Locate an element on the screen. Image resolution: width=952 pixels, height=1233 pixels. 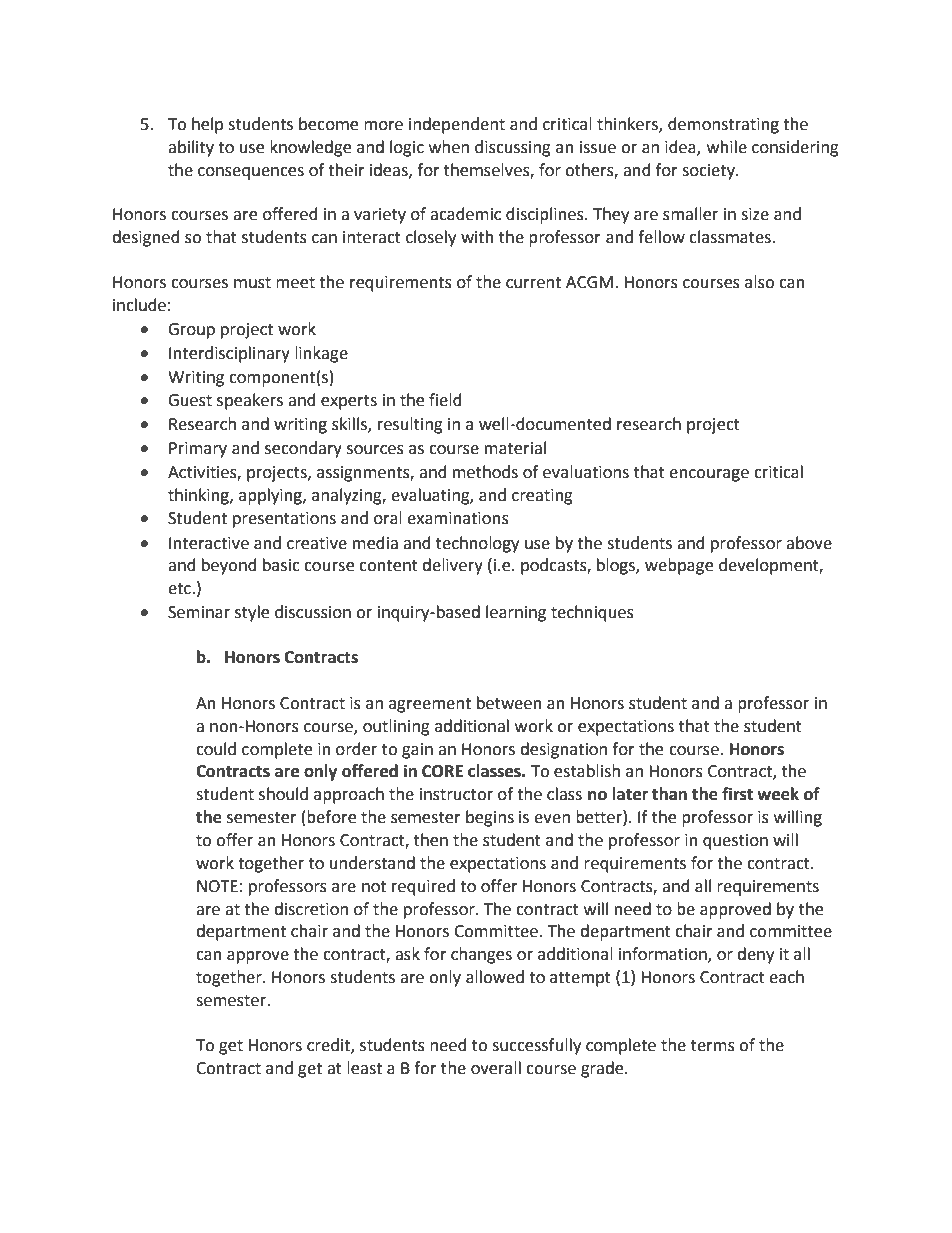
question is located at coordinates (735, 842).
